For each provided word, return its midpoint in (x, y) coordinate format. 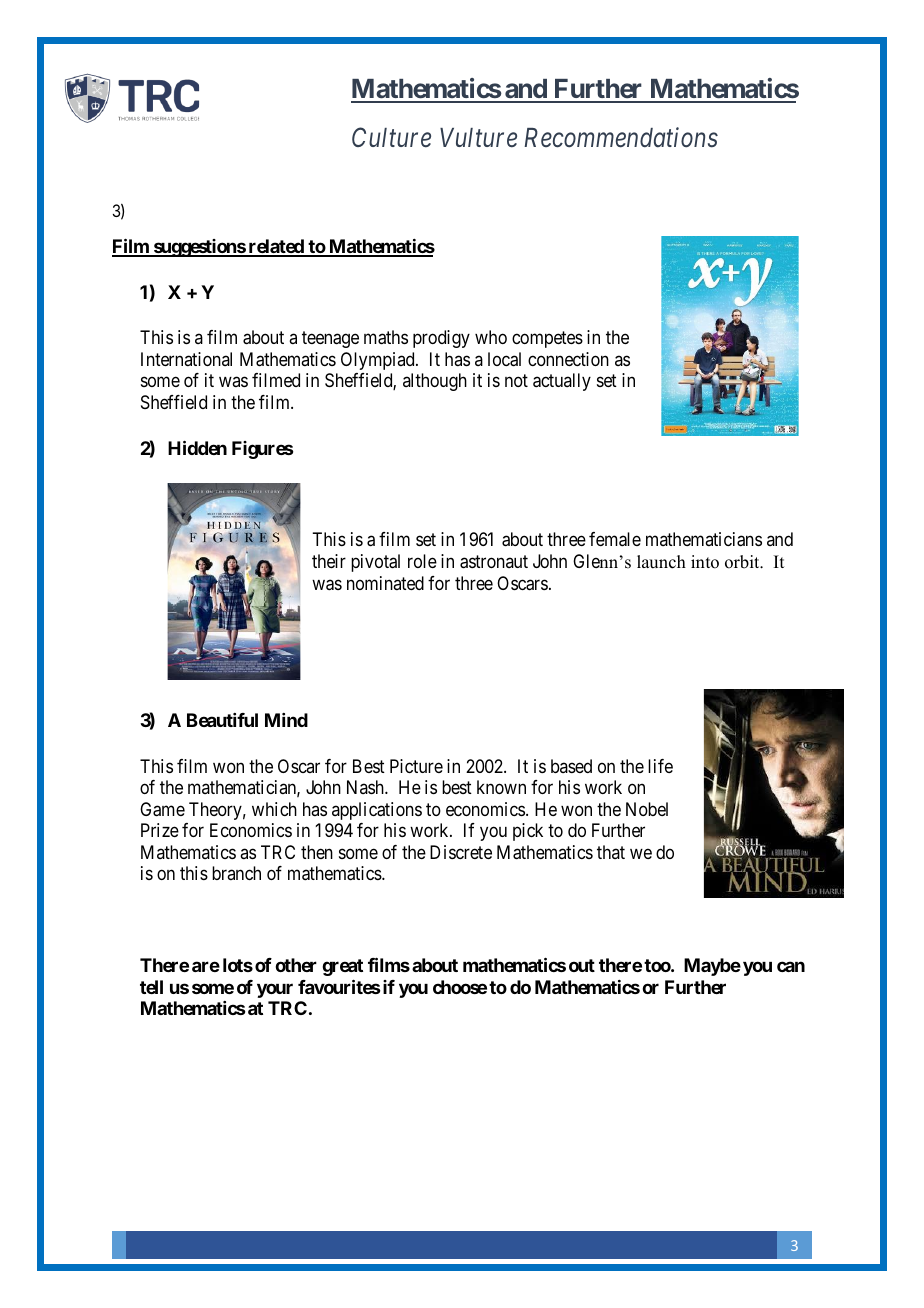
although (435, 382)
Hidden (197, 447)
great (342, 967)
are (206, 966)
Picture (416, 766)
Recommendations (621, 137)
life (660, 766)
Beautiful (222, 720)
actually (562, 382)
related (276, 247)
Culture (391, 137)
